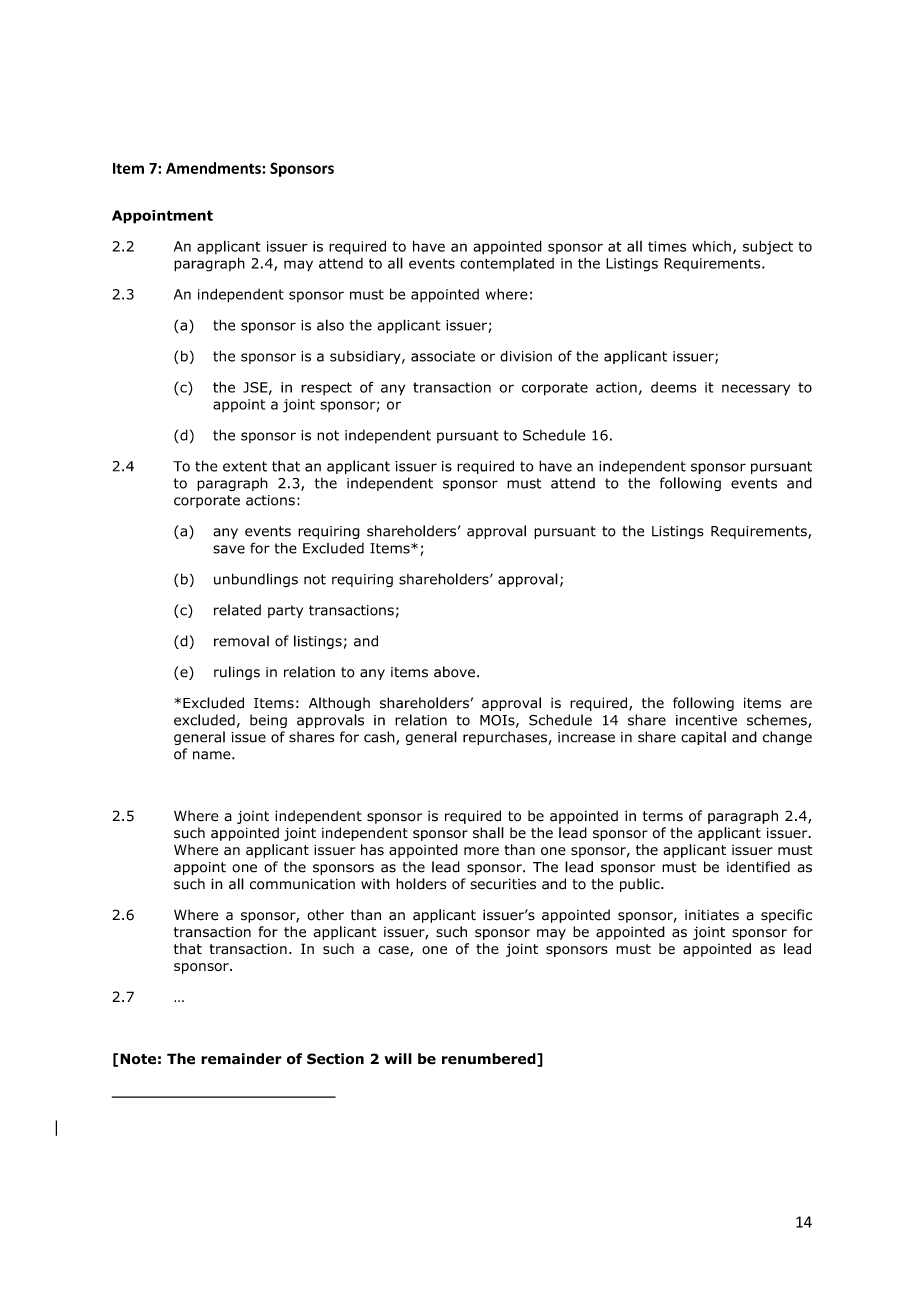  Describe the element at coordinates (454, 672) in the screenshot. I see `above` at that location.
